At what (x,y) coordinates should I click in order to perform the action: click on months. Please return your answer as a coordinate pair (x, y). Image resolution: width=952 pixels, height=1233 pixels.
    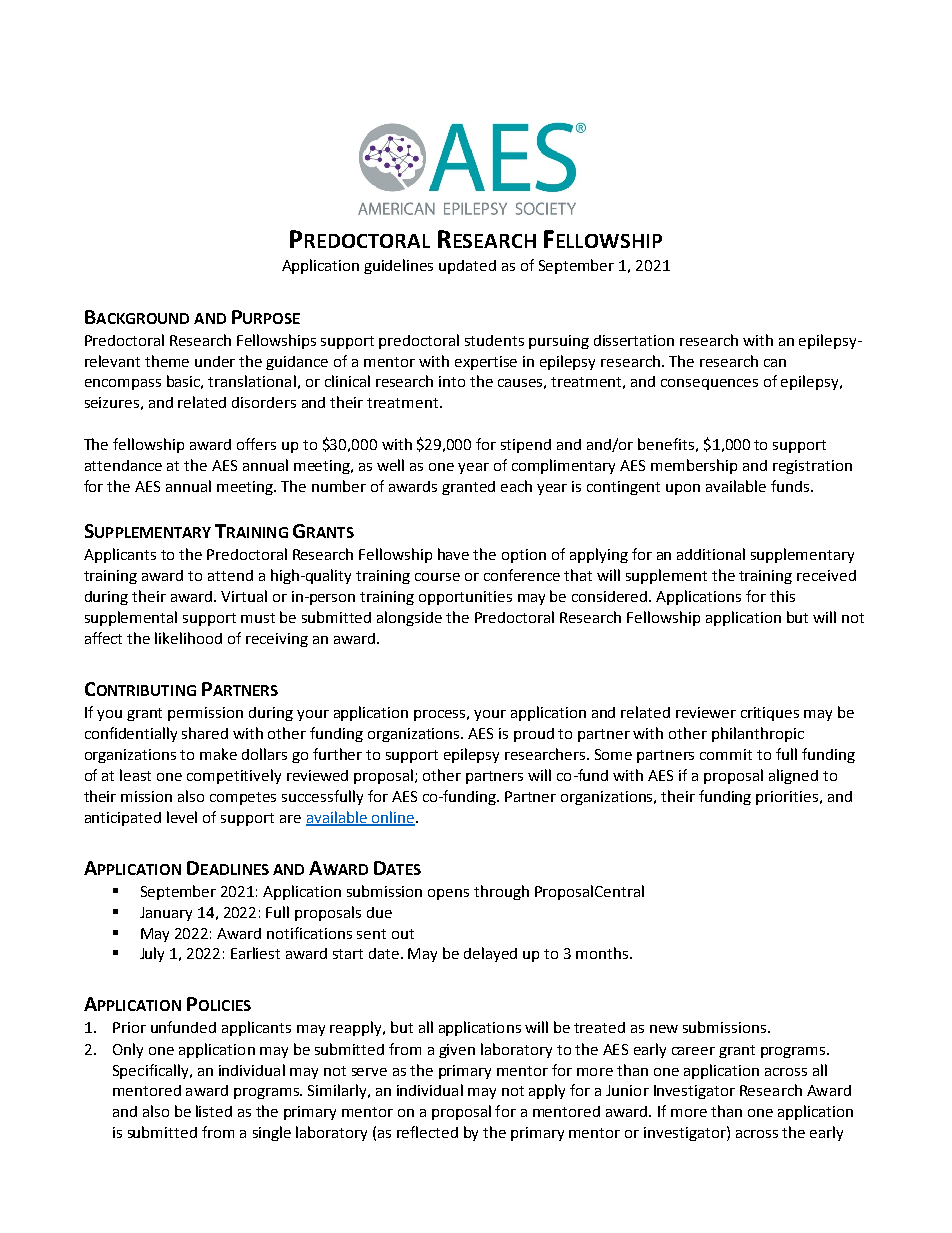
    Looking at the image, I should click on (603, 953).
